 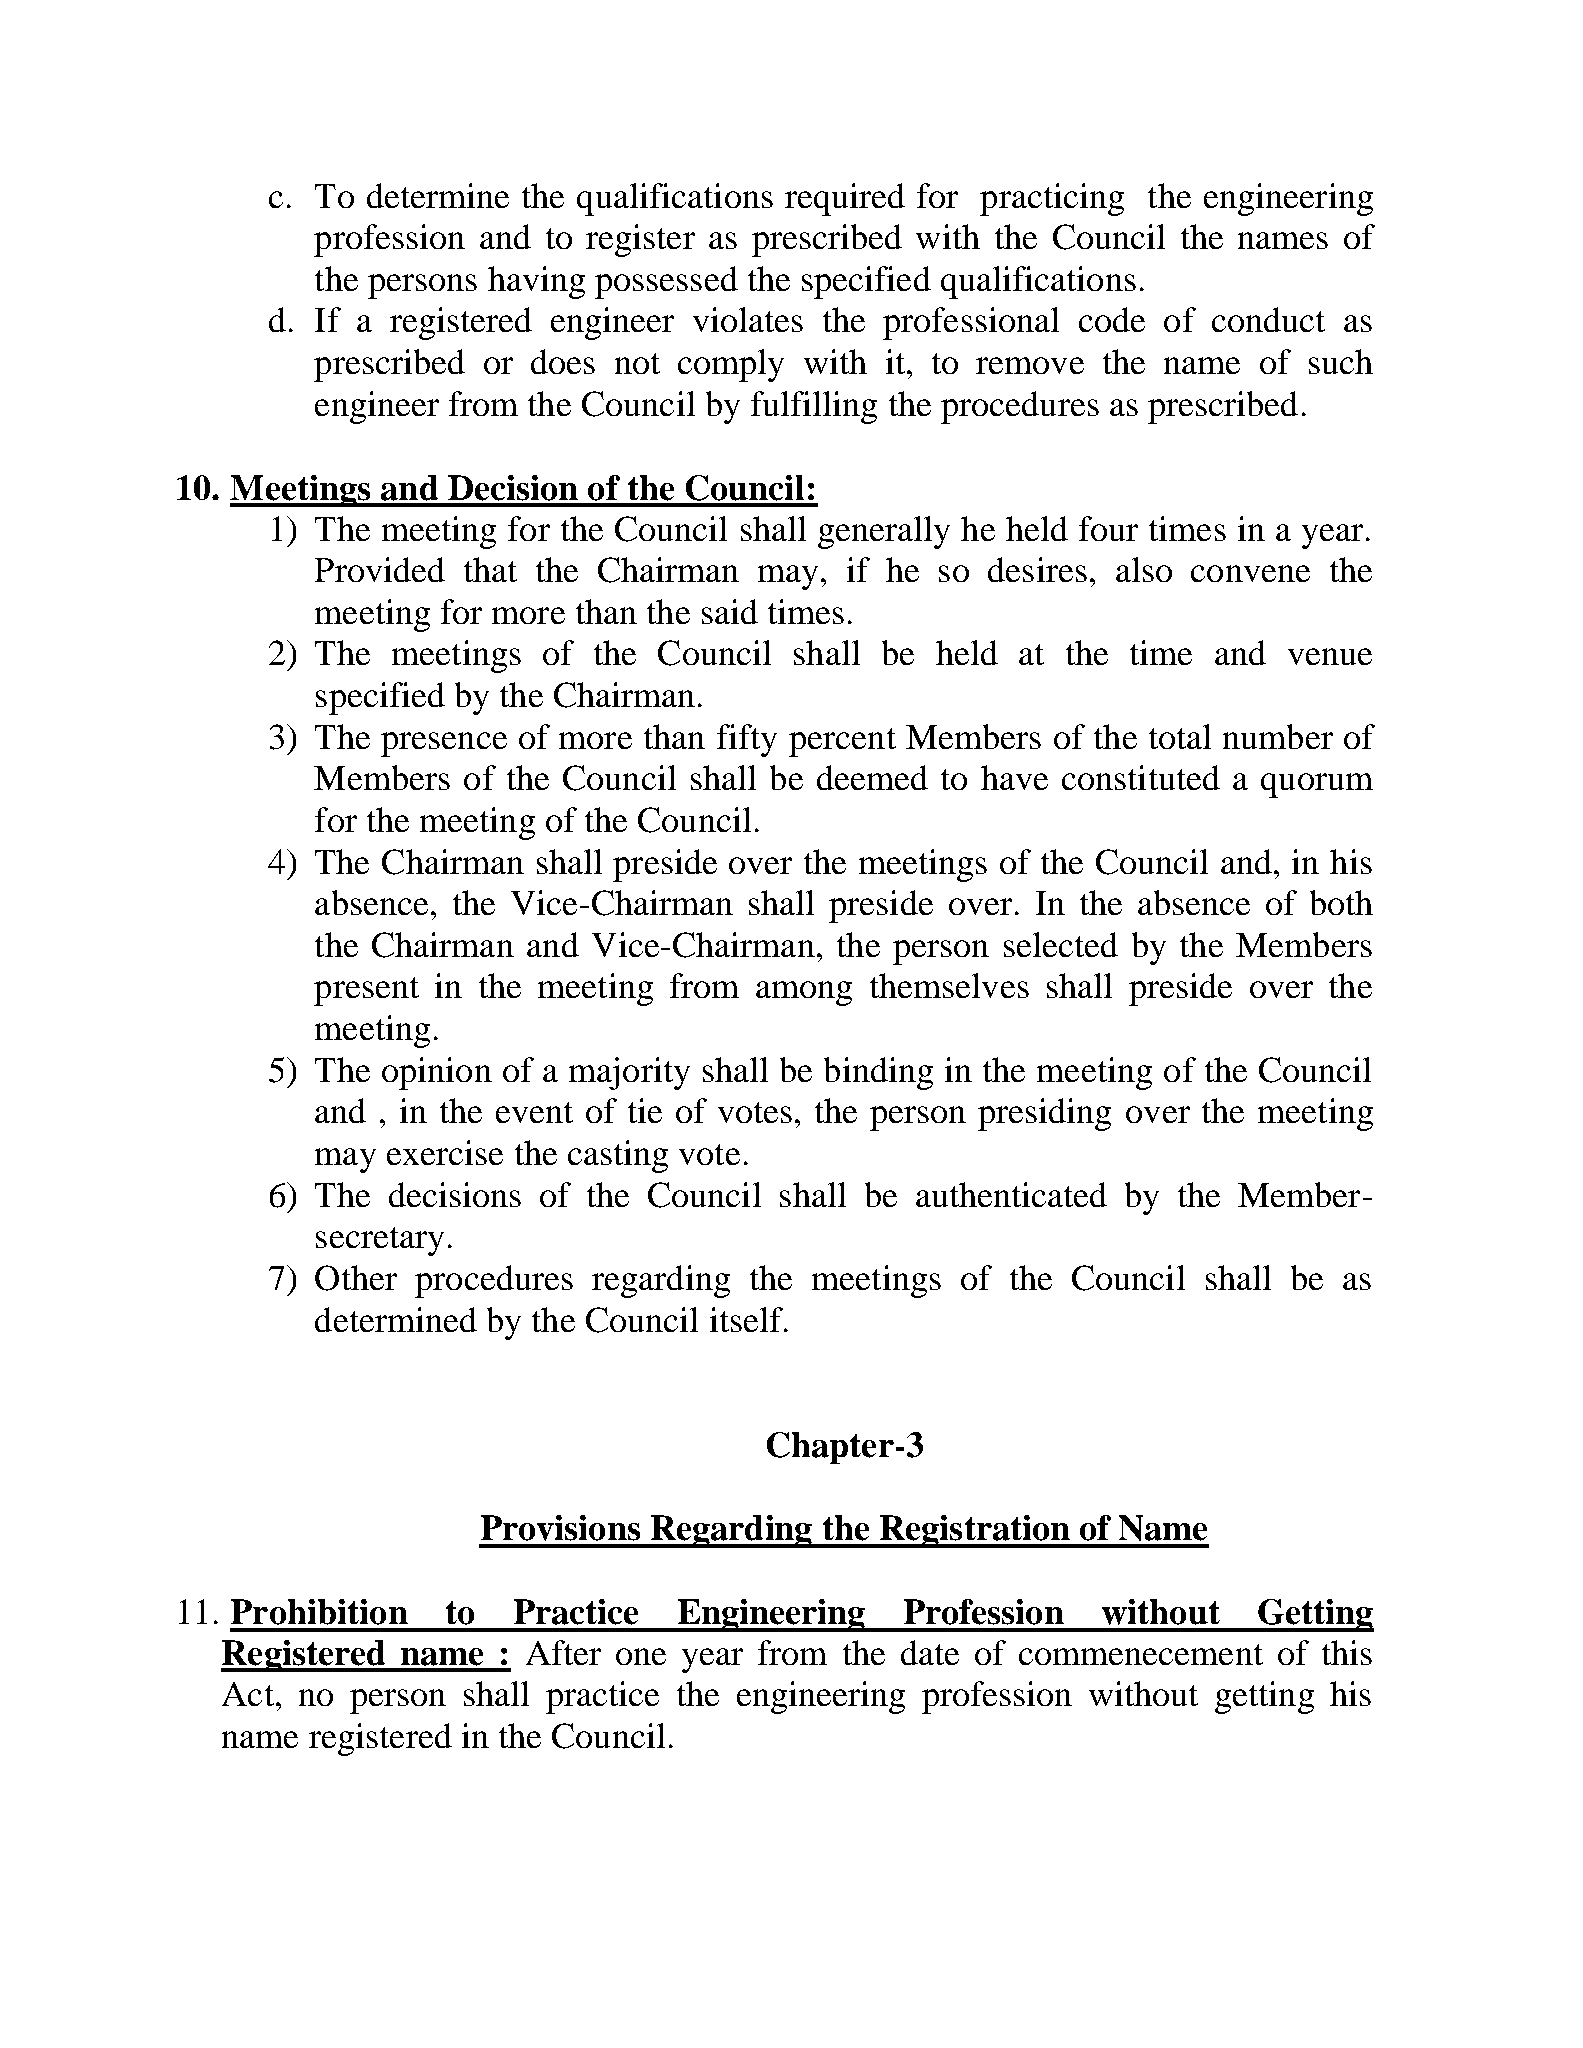 What do you see at coordinates (845, 199) in the image?
I see `required` at bounding box center [845, 199].
